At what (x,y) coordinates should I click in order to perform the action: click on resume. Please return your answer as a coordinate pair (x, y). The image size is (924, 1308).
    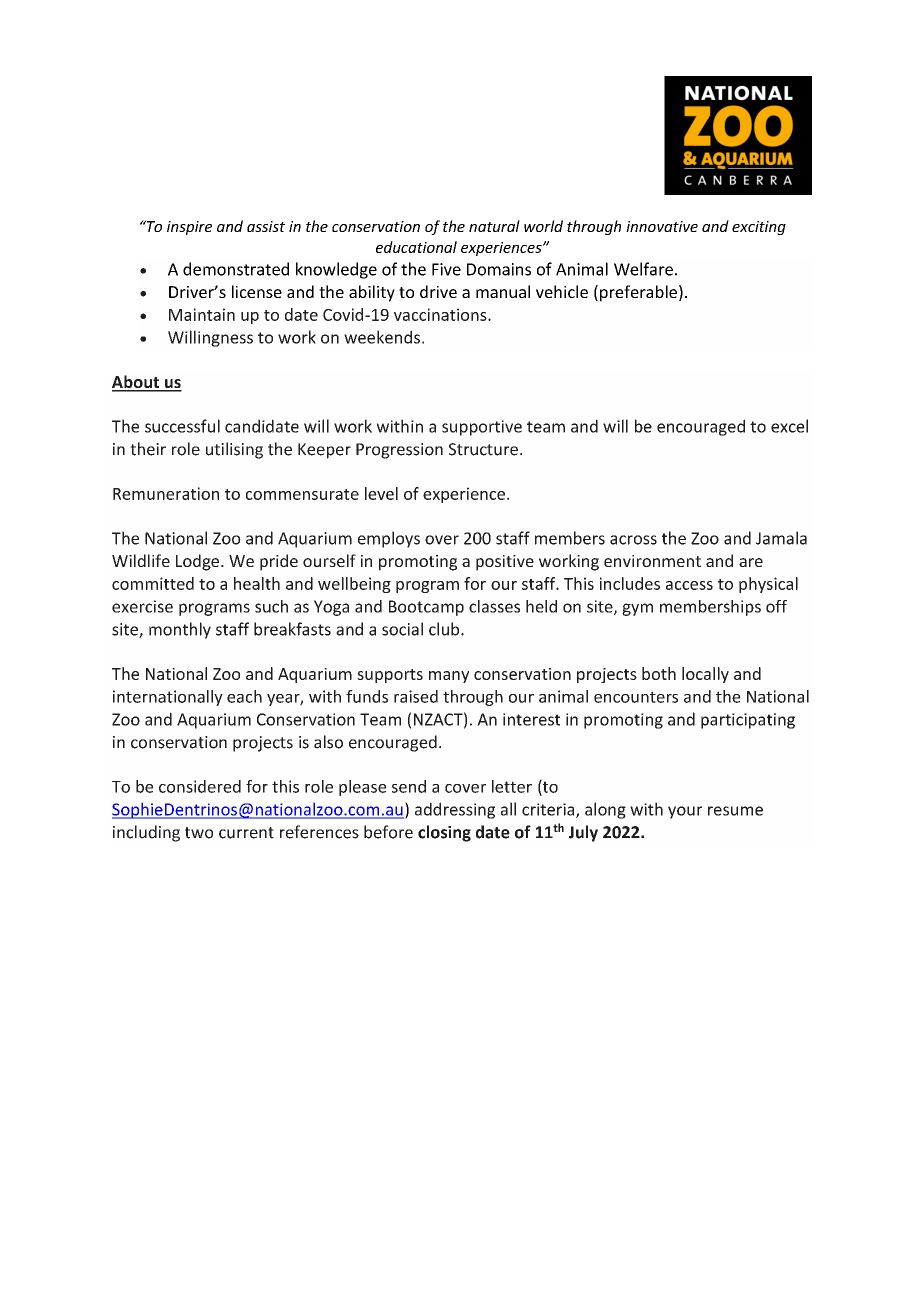
    Looking at the image, I should click on (735, 811).
